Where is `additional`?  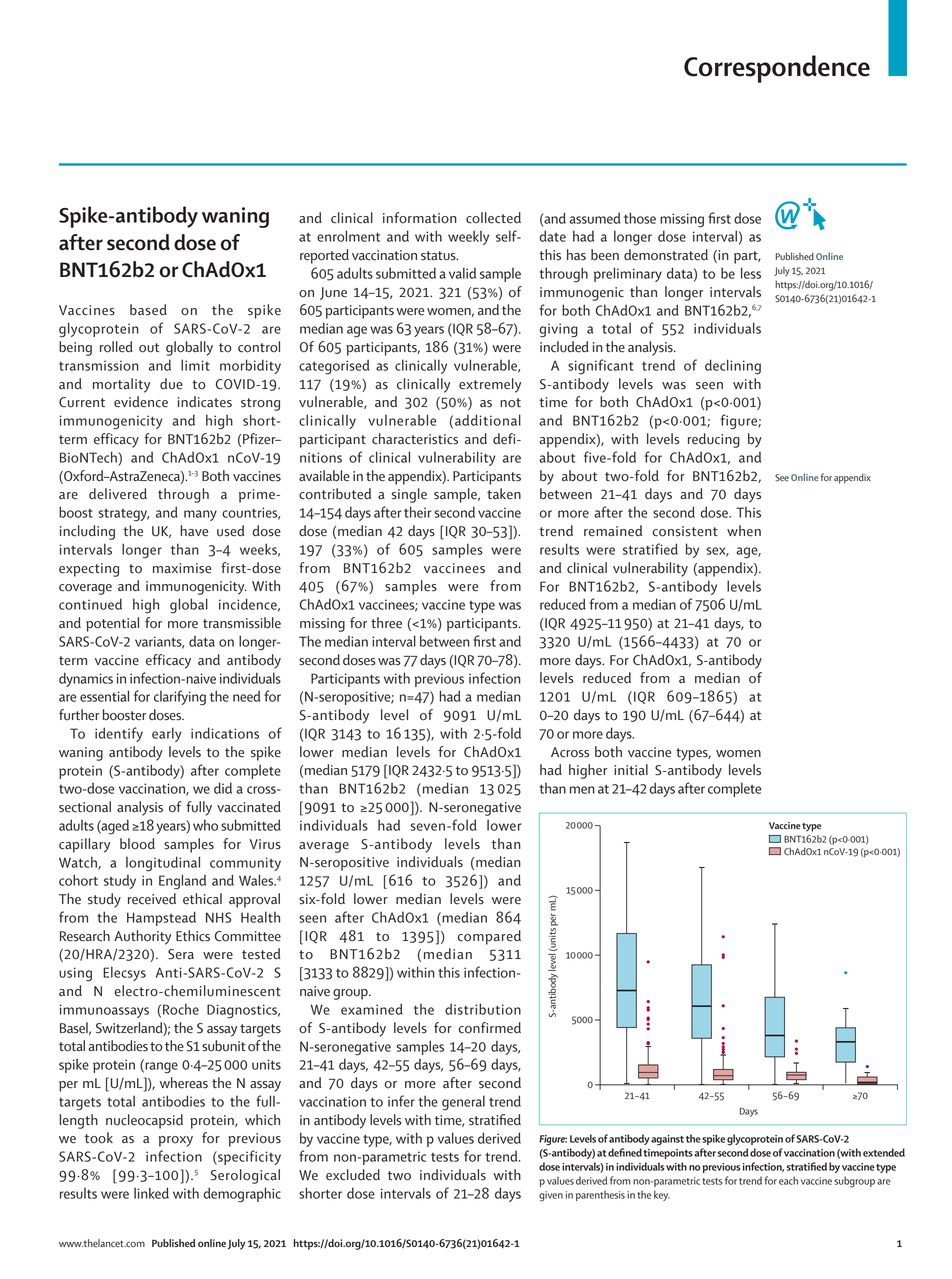 additional is located at coordinates (488, 420).
